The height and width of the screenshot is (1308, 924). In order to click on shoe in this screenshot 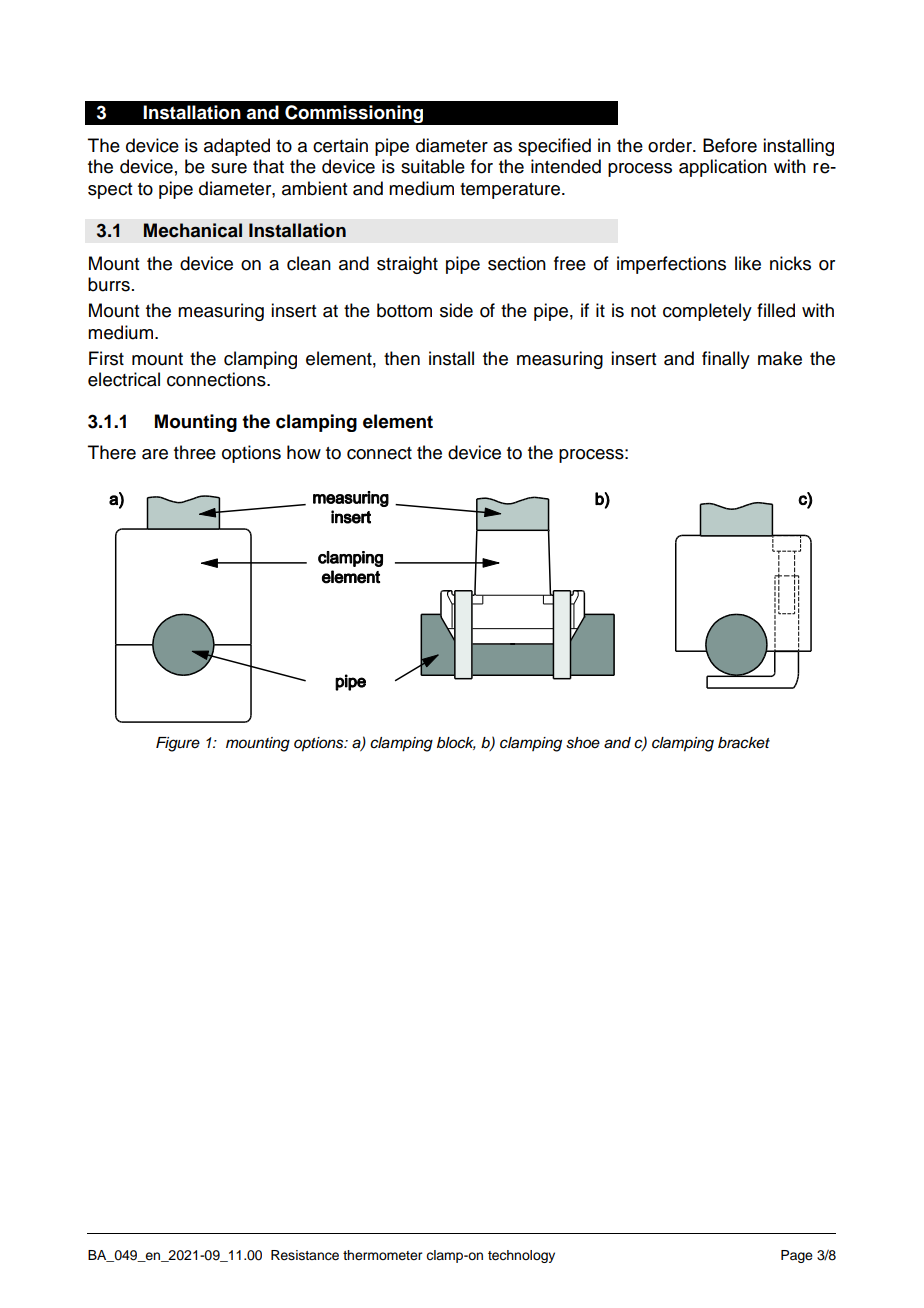, I will do `click(583, 743)`.
